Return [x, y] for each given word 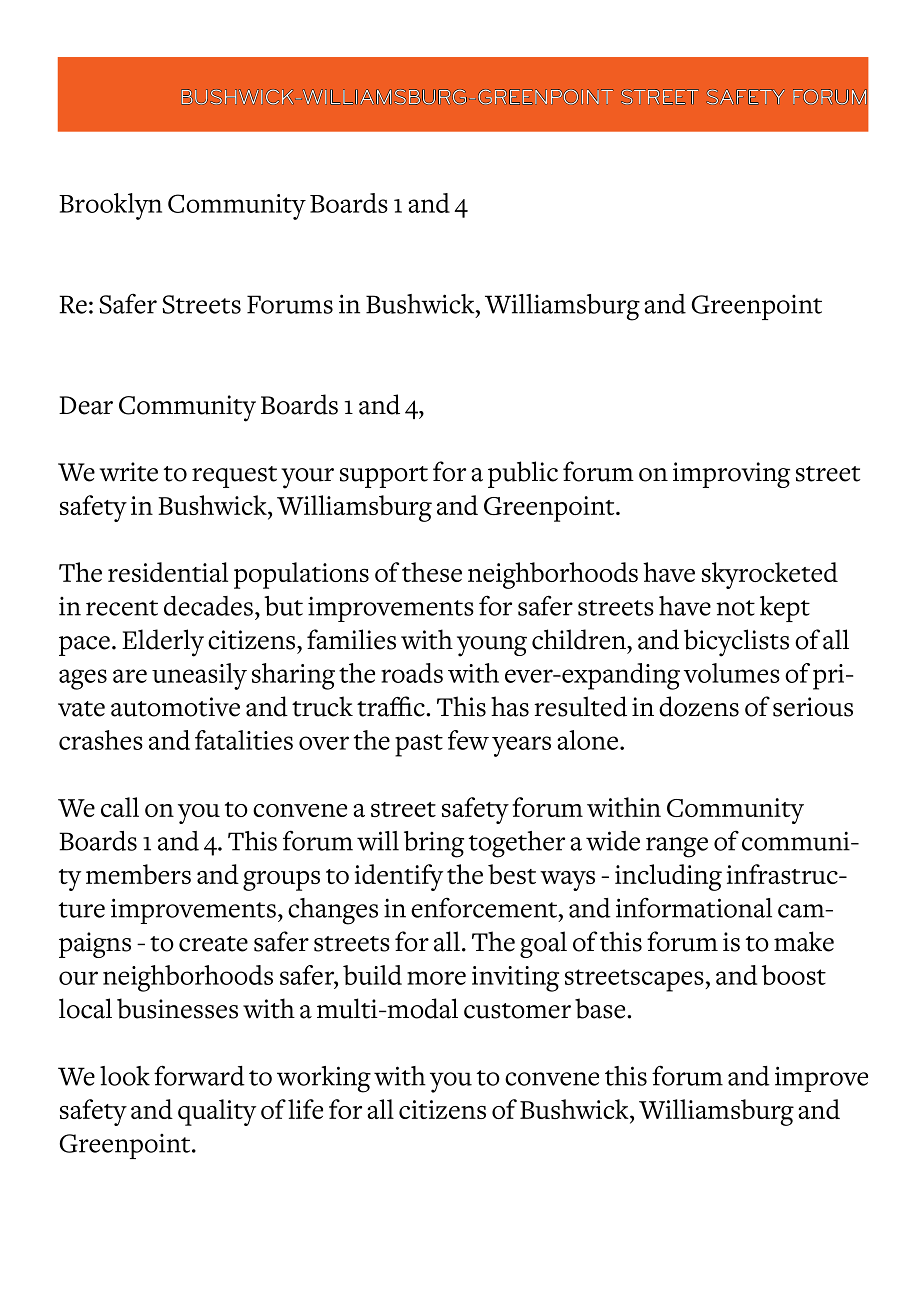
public [523, 474]
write [129, 472]
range [677, 847]
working [324, 1079]
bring [434, 844]
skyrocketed [770, 575]
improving [731, 475]
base [601, 1008]
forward [199, 1075]
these [432, 572]
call [120, 807]
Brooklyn [110, 206]
